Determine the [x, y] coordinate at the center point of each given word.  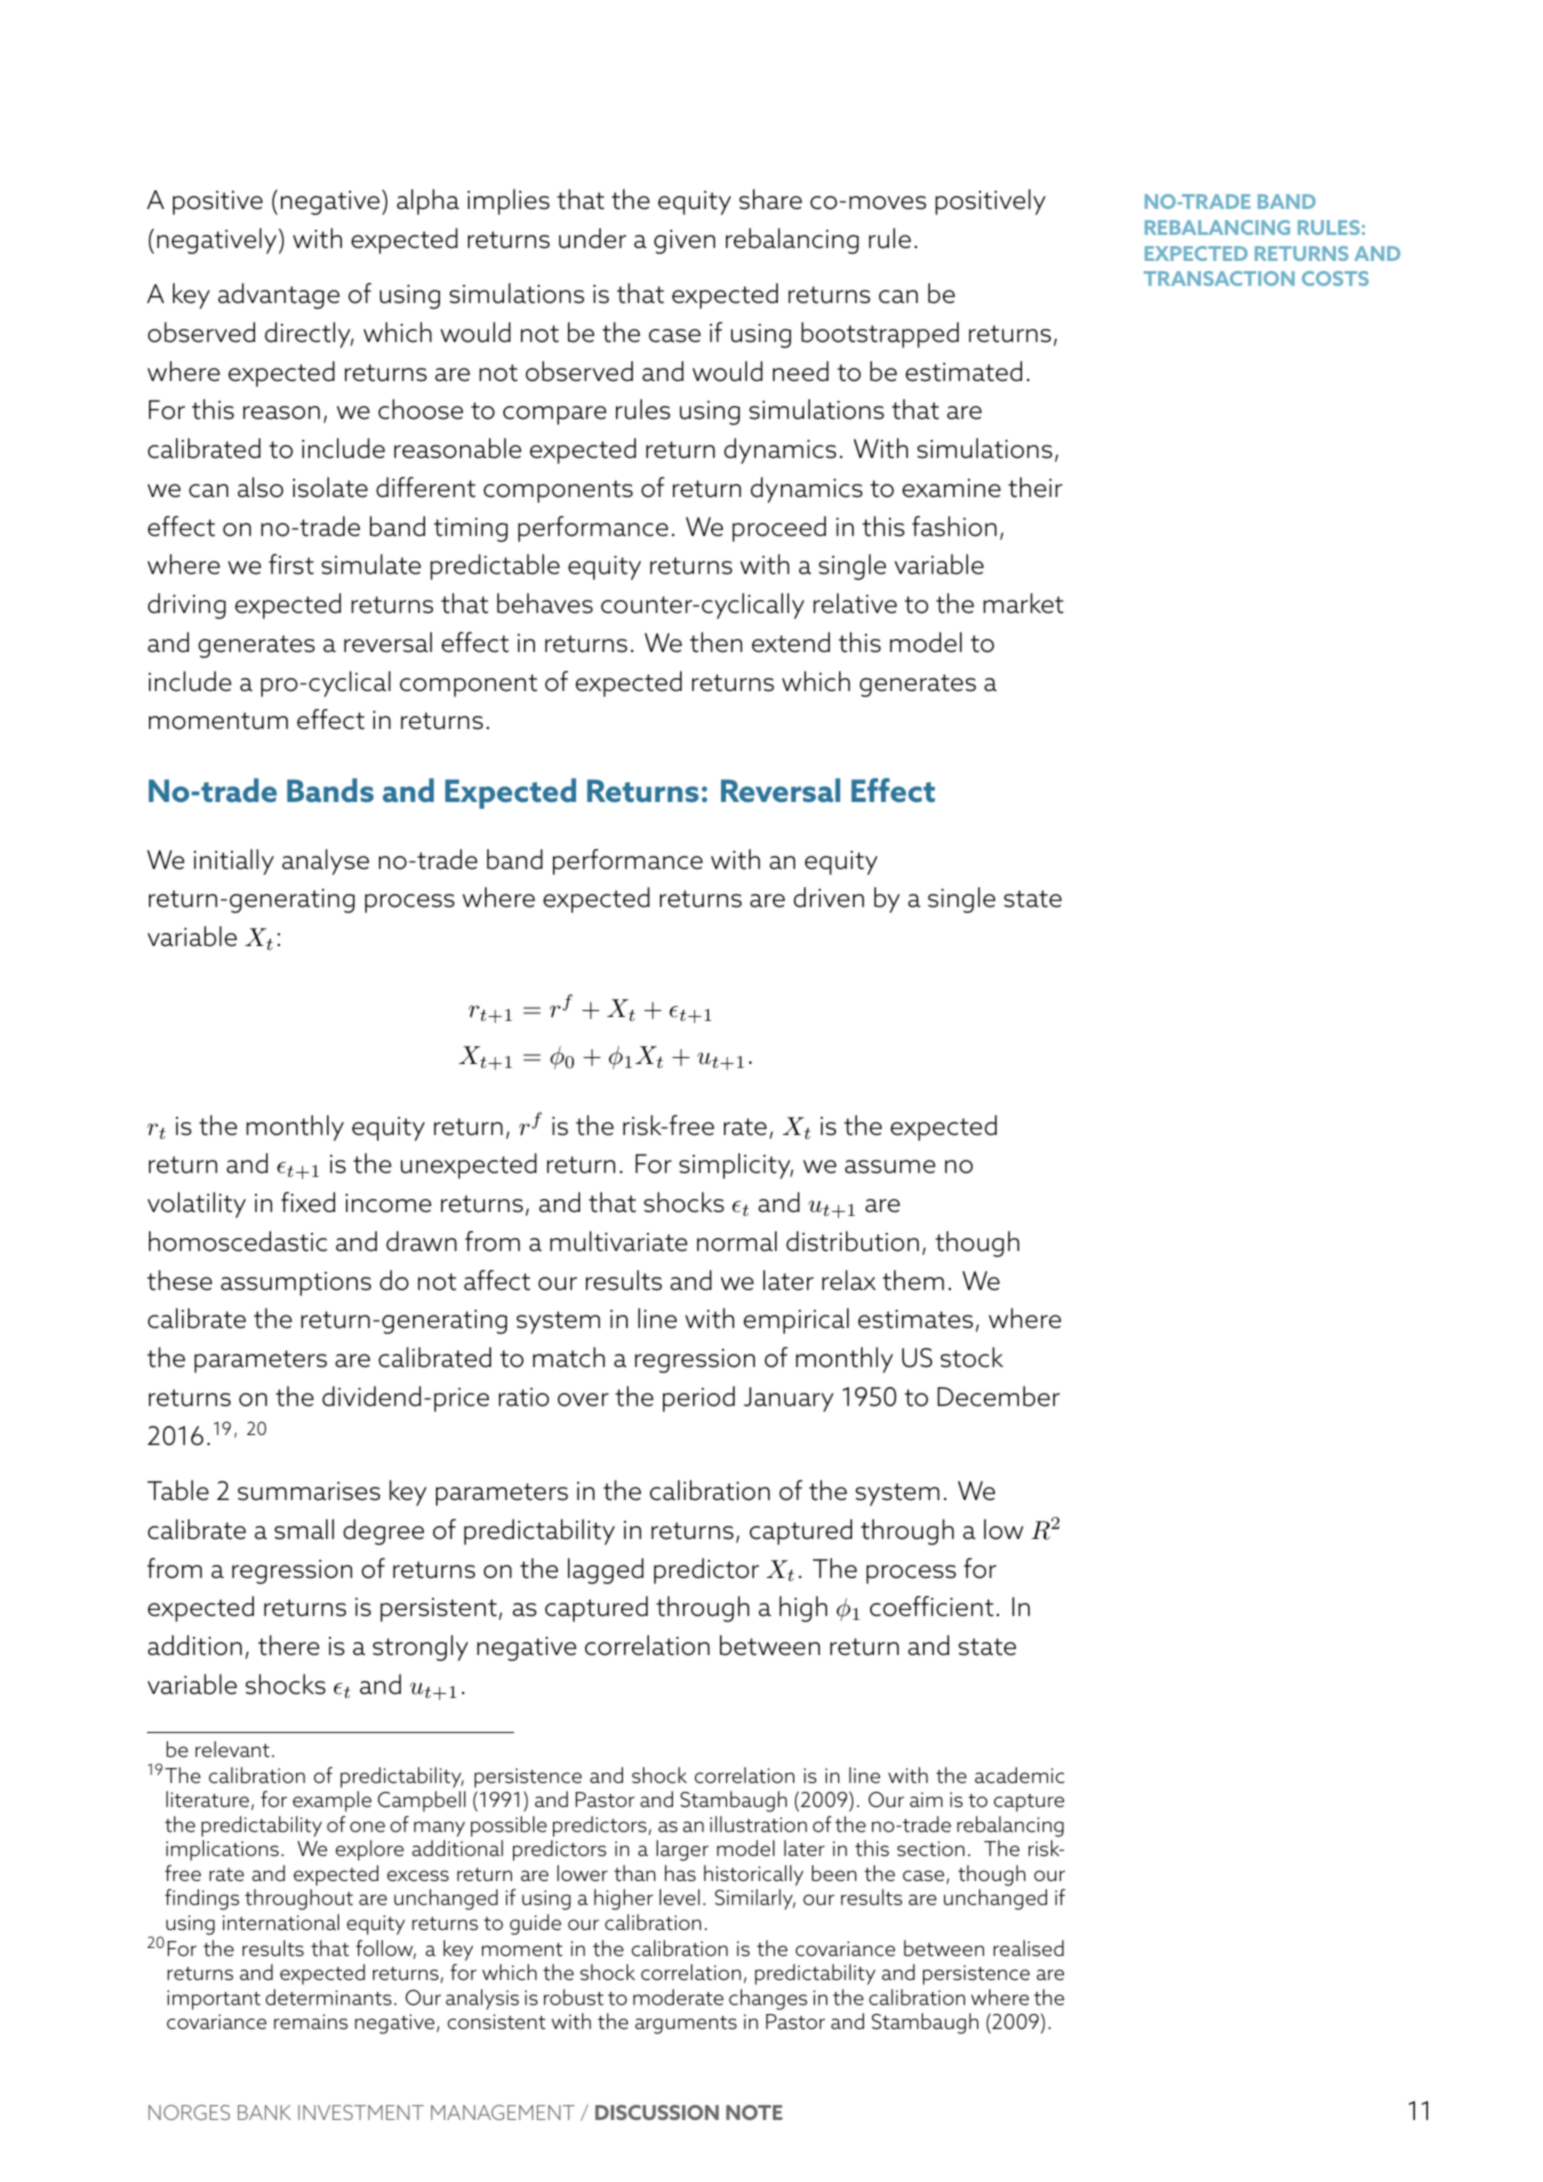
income [388, 1203]
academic [1019, 1775]
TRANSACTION [1219, 278]
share [770, 199]
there [289, 1645]
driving [187, 606]
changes [768, 1999]
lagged [606, 1571]
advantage [279, 296]
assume [890, 1167]
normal [737, 1241]
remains [311, 2022]
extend [791, 642]
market [1023, 603]
